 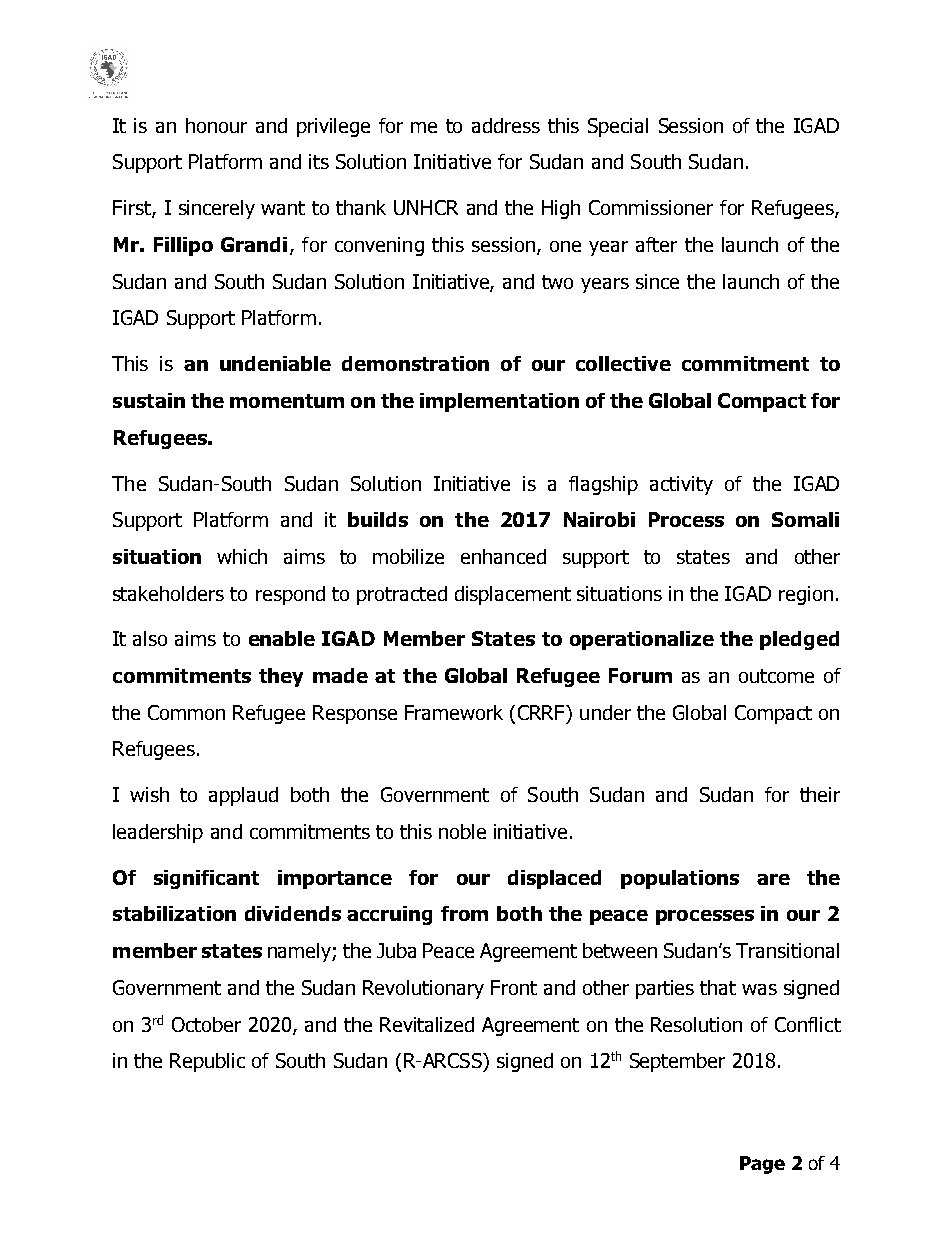 I want to click on outcome, so click(x=776, y=676).
